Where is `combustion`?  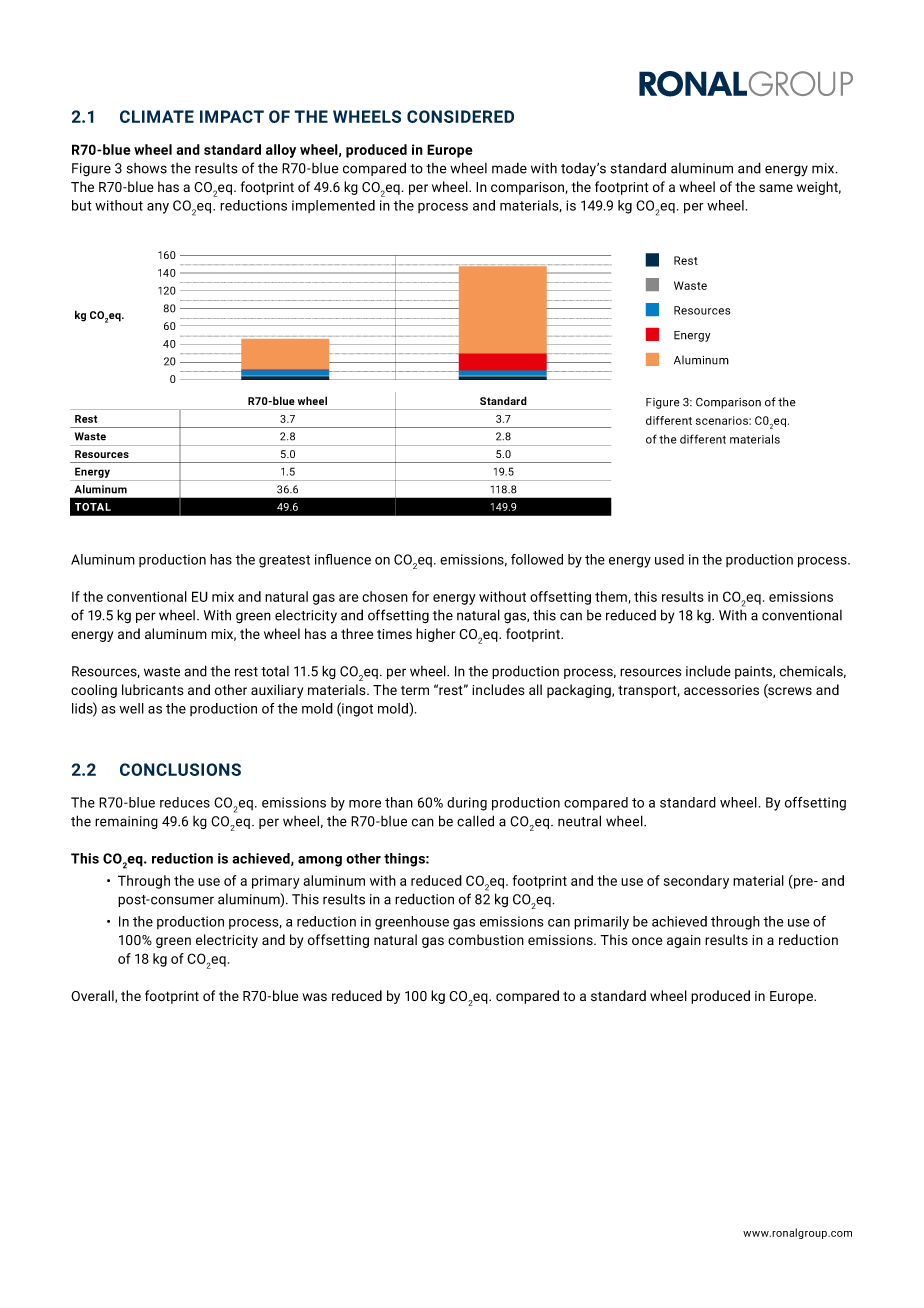
combustion is located at coordinates (486, 939).
